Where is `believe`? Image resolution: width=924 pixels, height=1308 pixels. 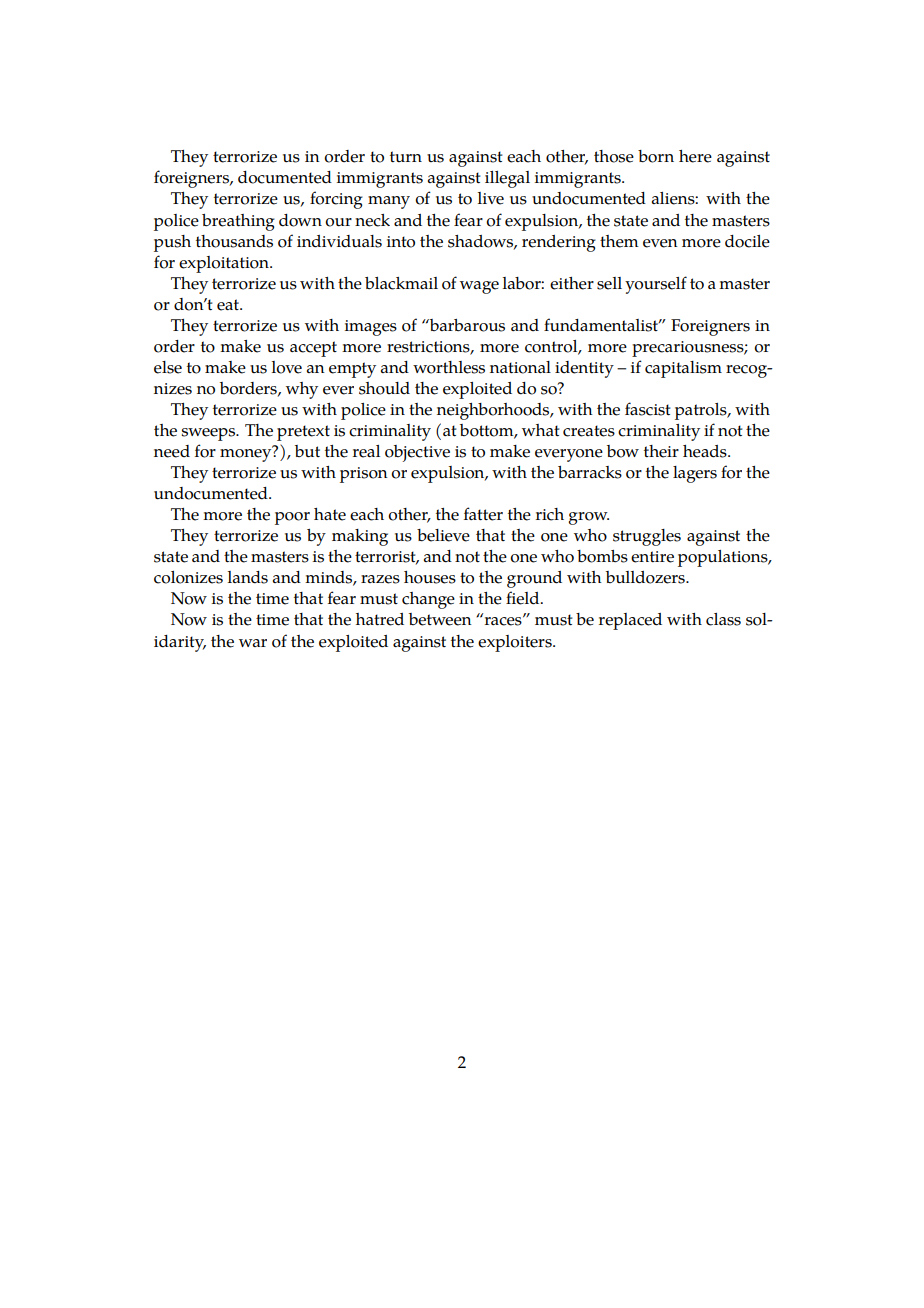 believe is located at coordinates (443, 535).
